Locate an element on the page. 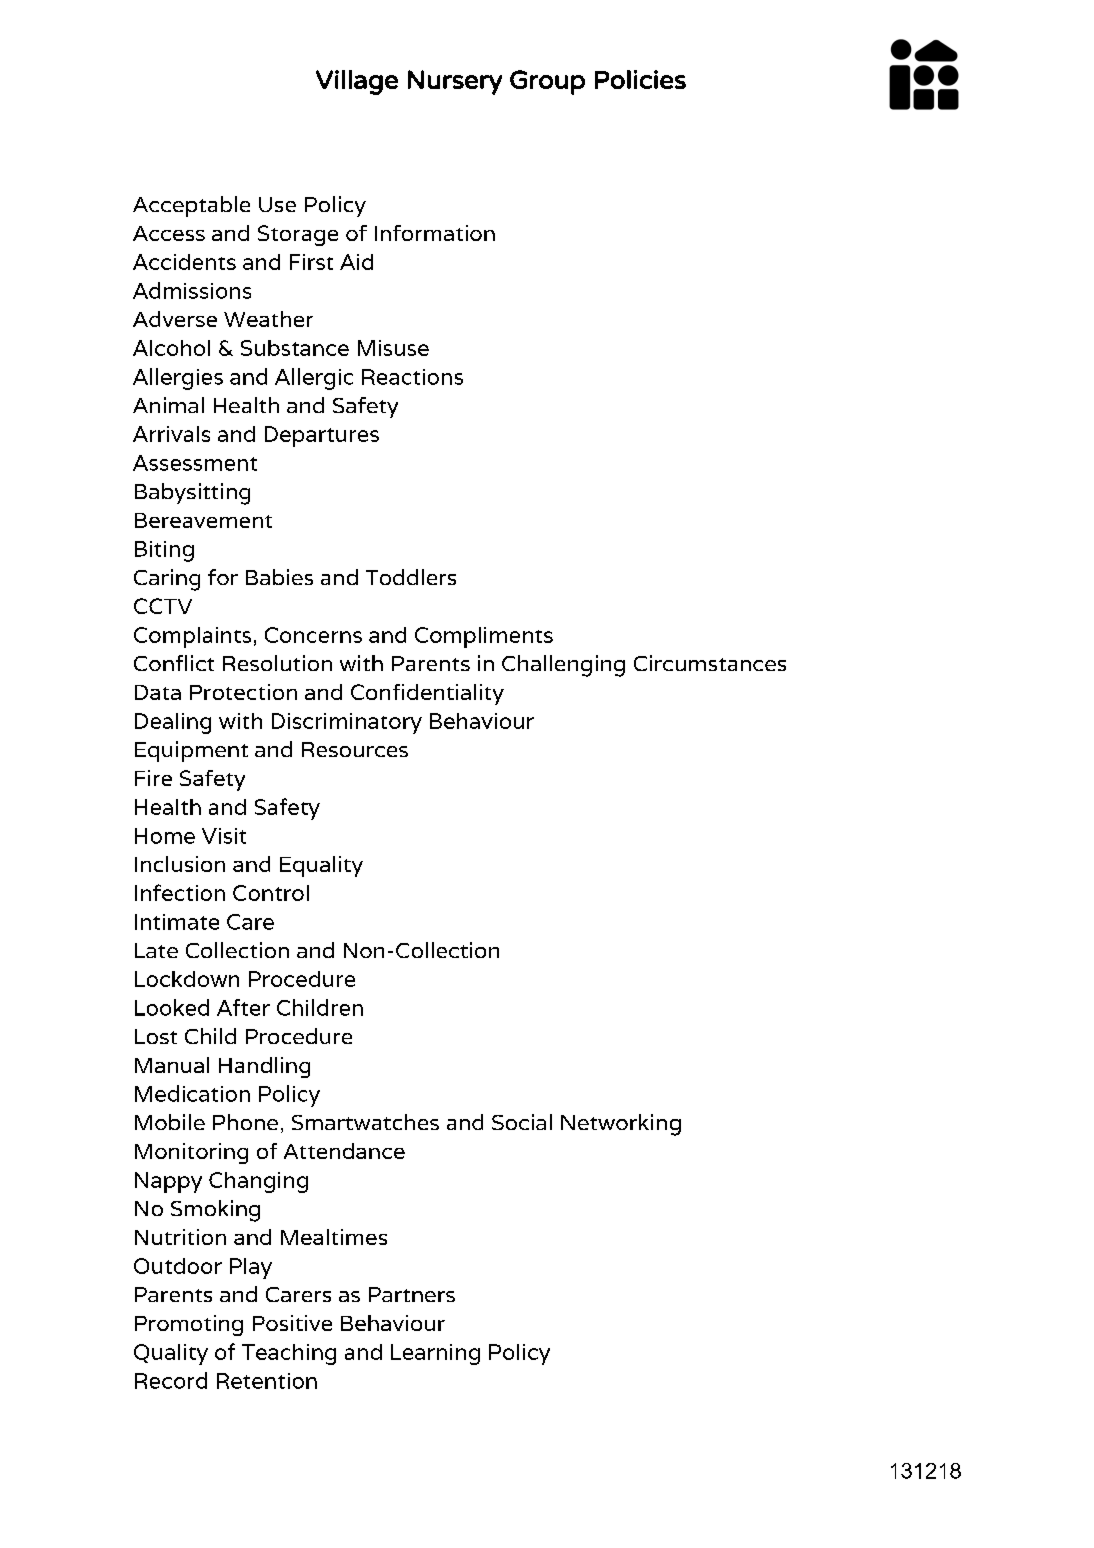 The image size is (1094, 1548). Assessment is located at coordinates (195, 463).
